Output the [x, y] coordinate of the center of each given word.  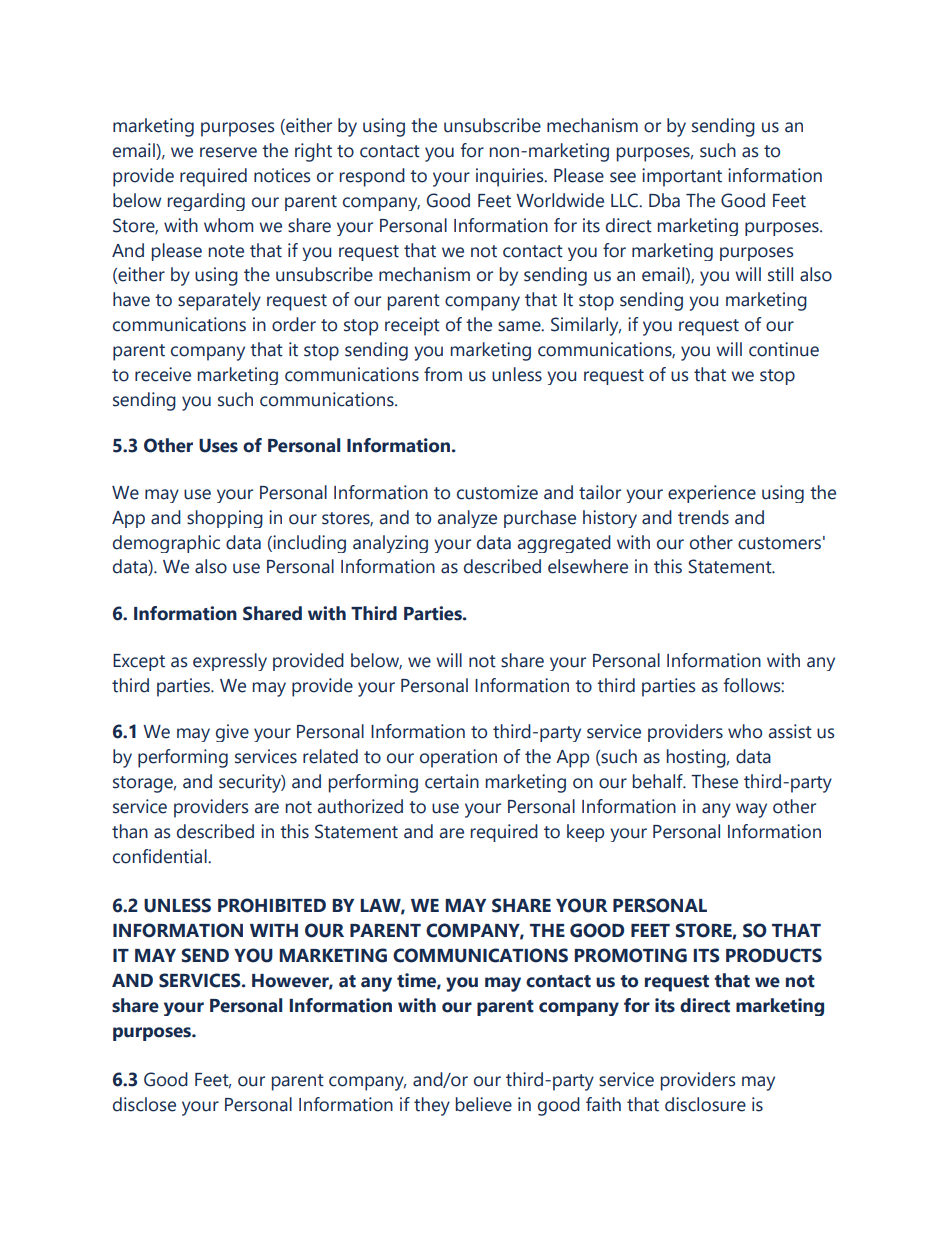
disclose [144, 1104]
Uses [218, 446]
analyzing [390, 544]
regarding [206, 202]
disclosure [705, 1104]
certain [452, 781]
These [714, 781]
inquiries [511, 177]
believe [484, 1104]
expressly [230, 662]
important [682, 177]
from [443, 374]
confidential [161, 856]
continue [784, 349]
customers [779, 543]
